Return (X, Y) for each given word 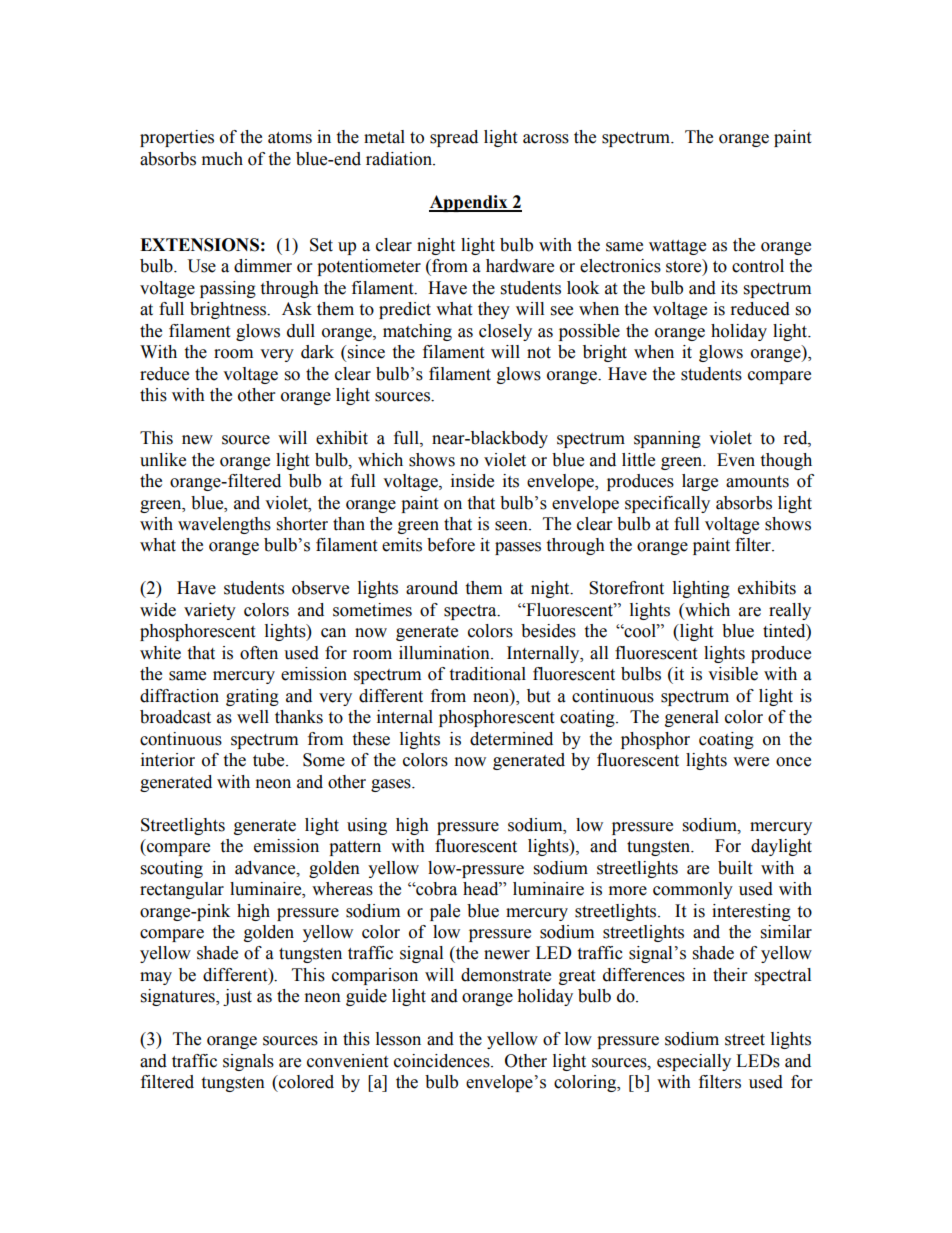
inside (472, 481)
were (751, 762)
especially (694, 1062)
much (222, 159)
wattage (677, 247)
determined (511, 739)
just (237, 997)
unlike (163, 460)
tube (270, 760)
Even (736, 460)
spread (454, 138)
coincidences (443, 1061)
